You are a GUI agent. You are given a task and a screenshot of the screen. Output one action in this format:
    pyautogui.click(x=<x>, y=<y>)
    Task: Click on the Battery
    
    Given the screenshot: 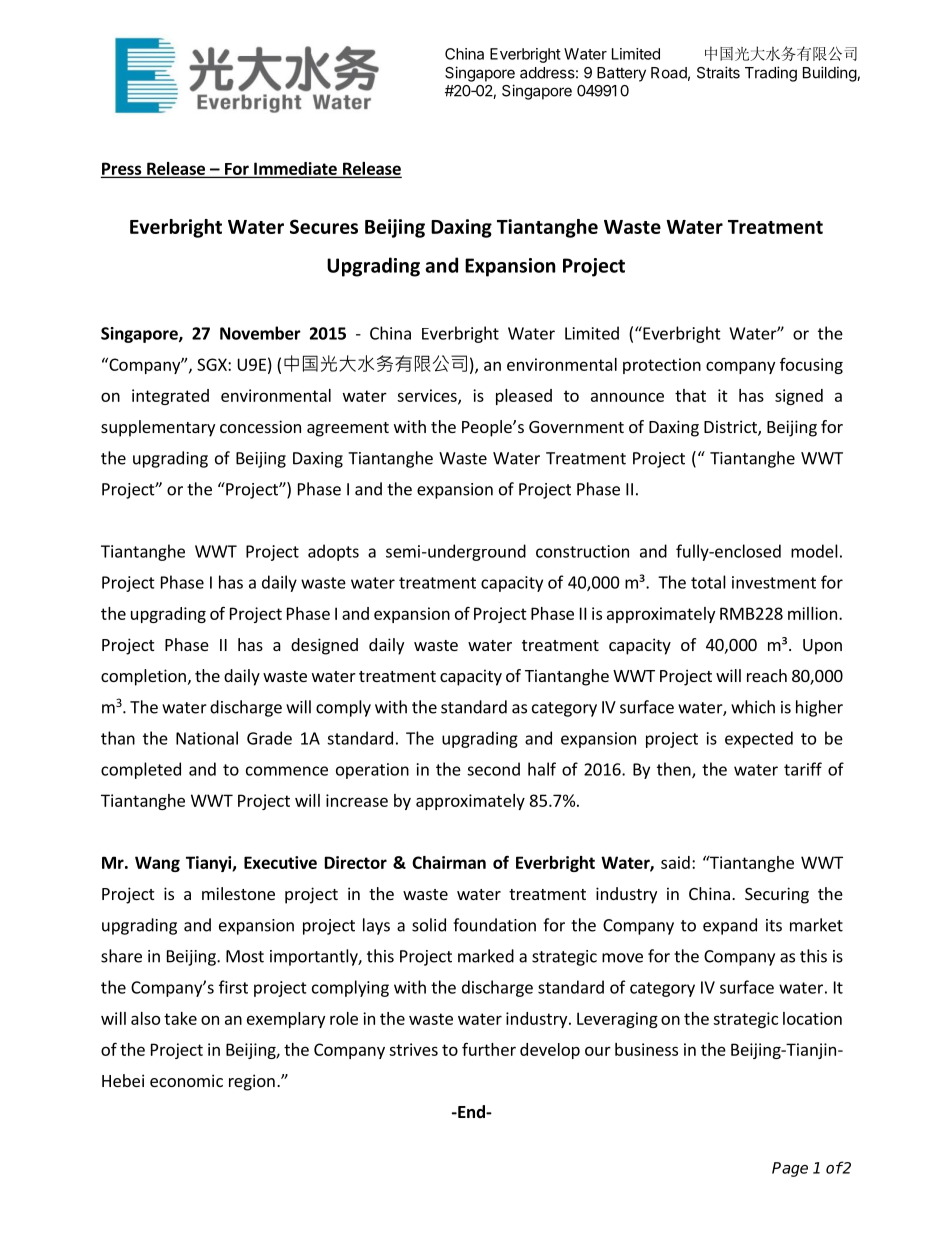 What is the action you would take?
    pyautogui.click(x=621, y=74)
